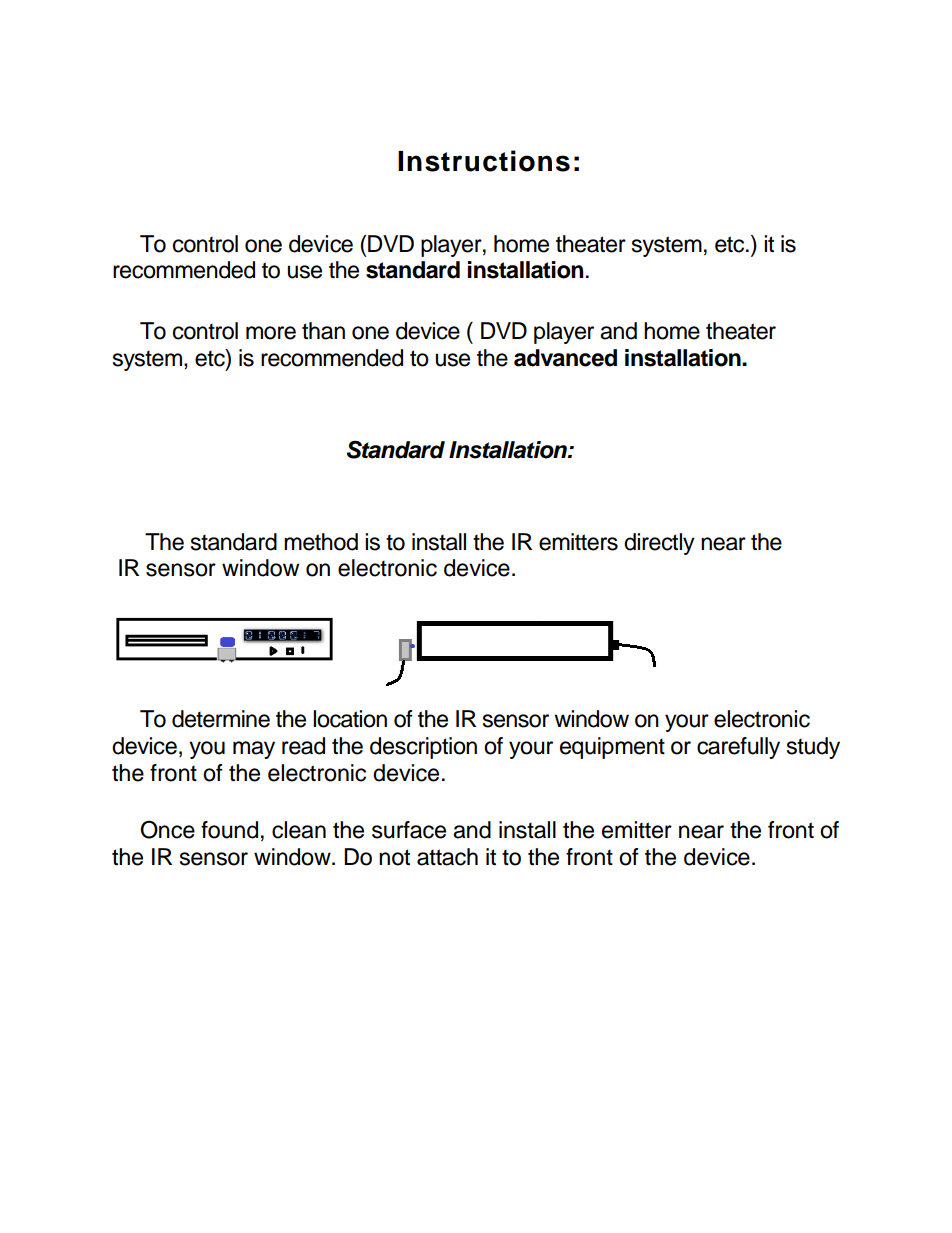  Describe the element at coordinates (271, 333) in the screenshot. I see `more` at that location.
